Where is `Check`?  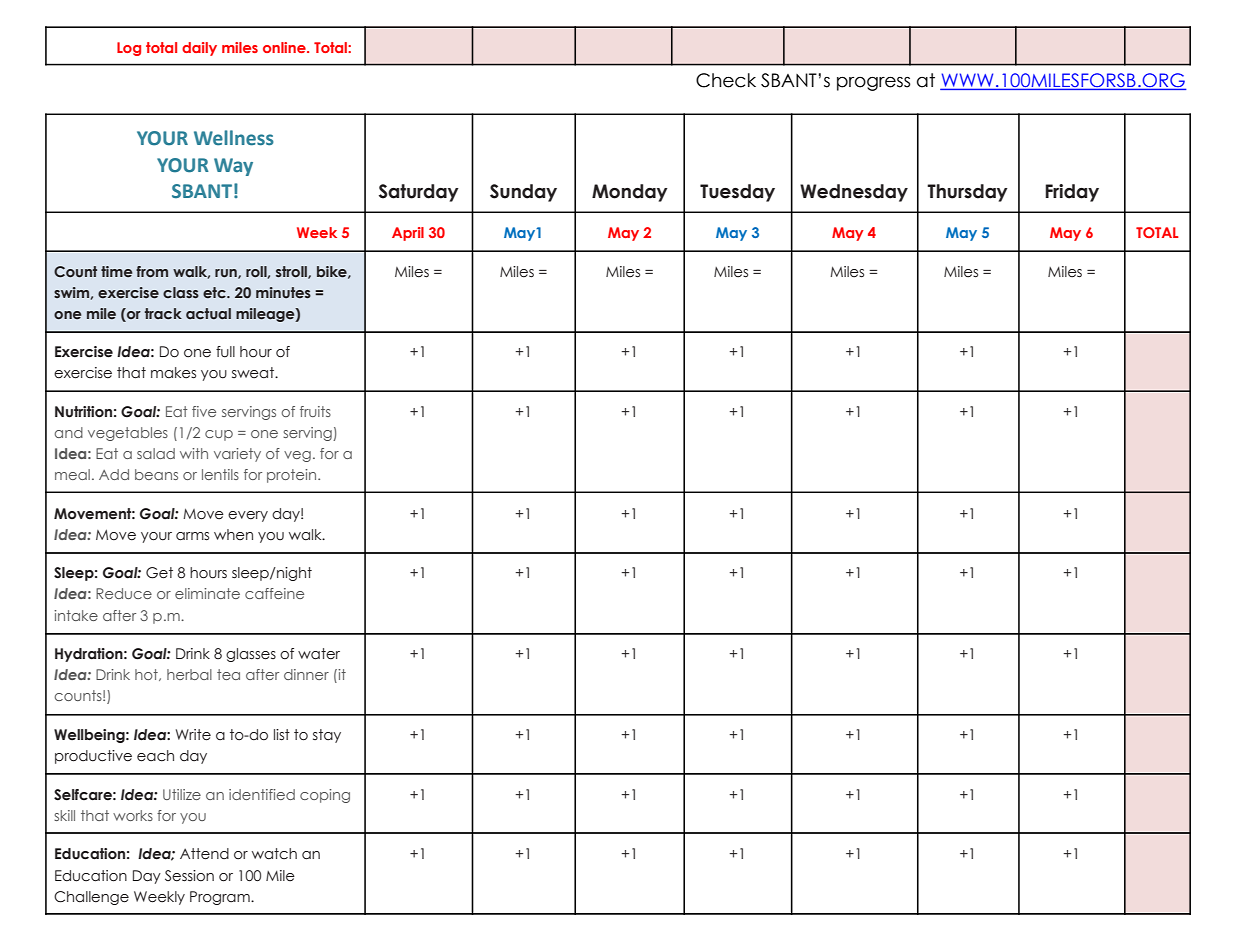 Check is located at coordinates (726, 80).
